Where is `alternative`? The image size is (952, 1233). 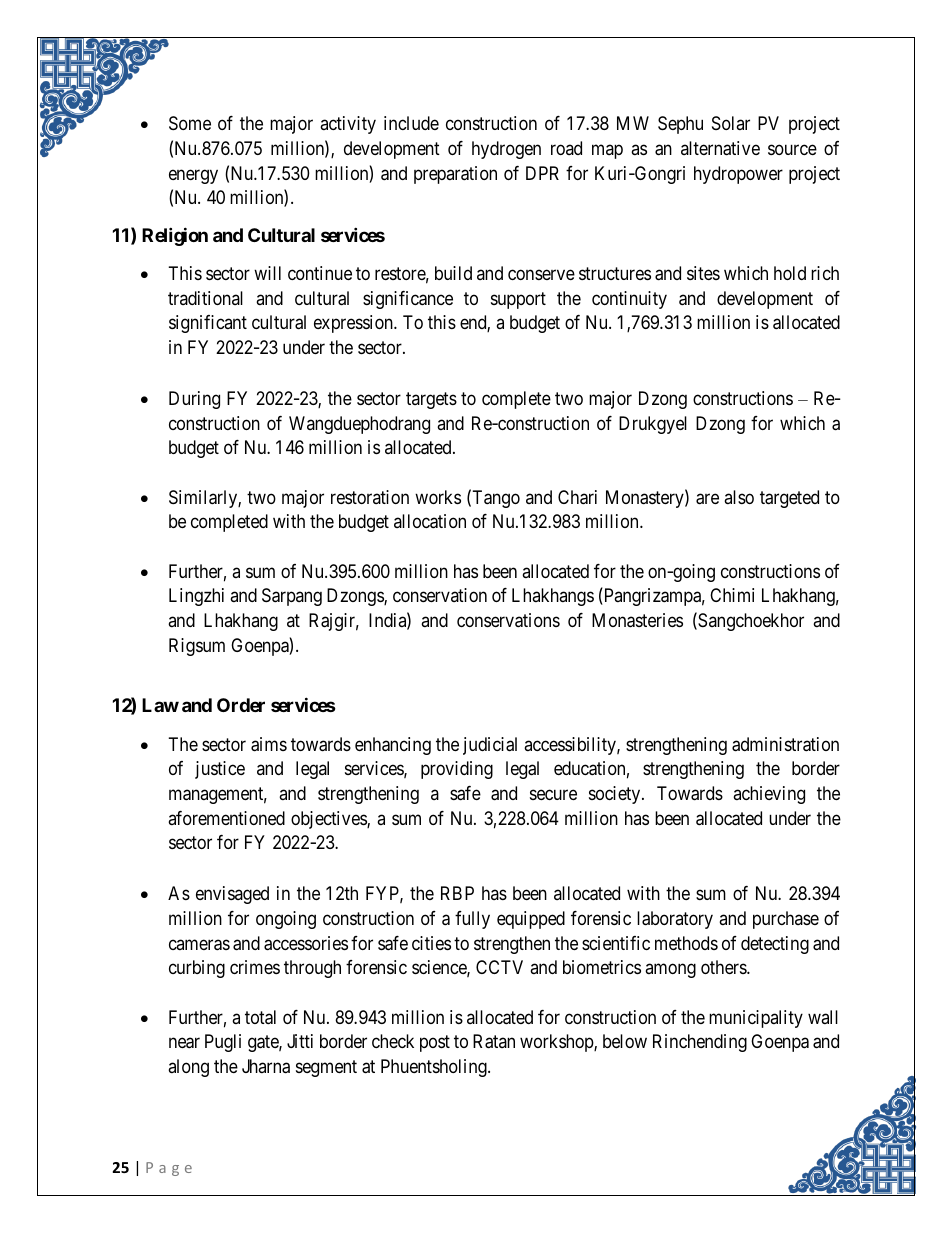
alternative is located at coordinates (720, 148).
